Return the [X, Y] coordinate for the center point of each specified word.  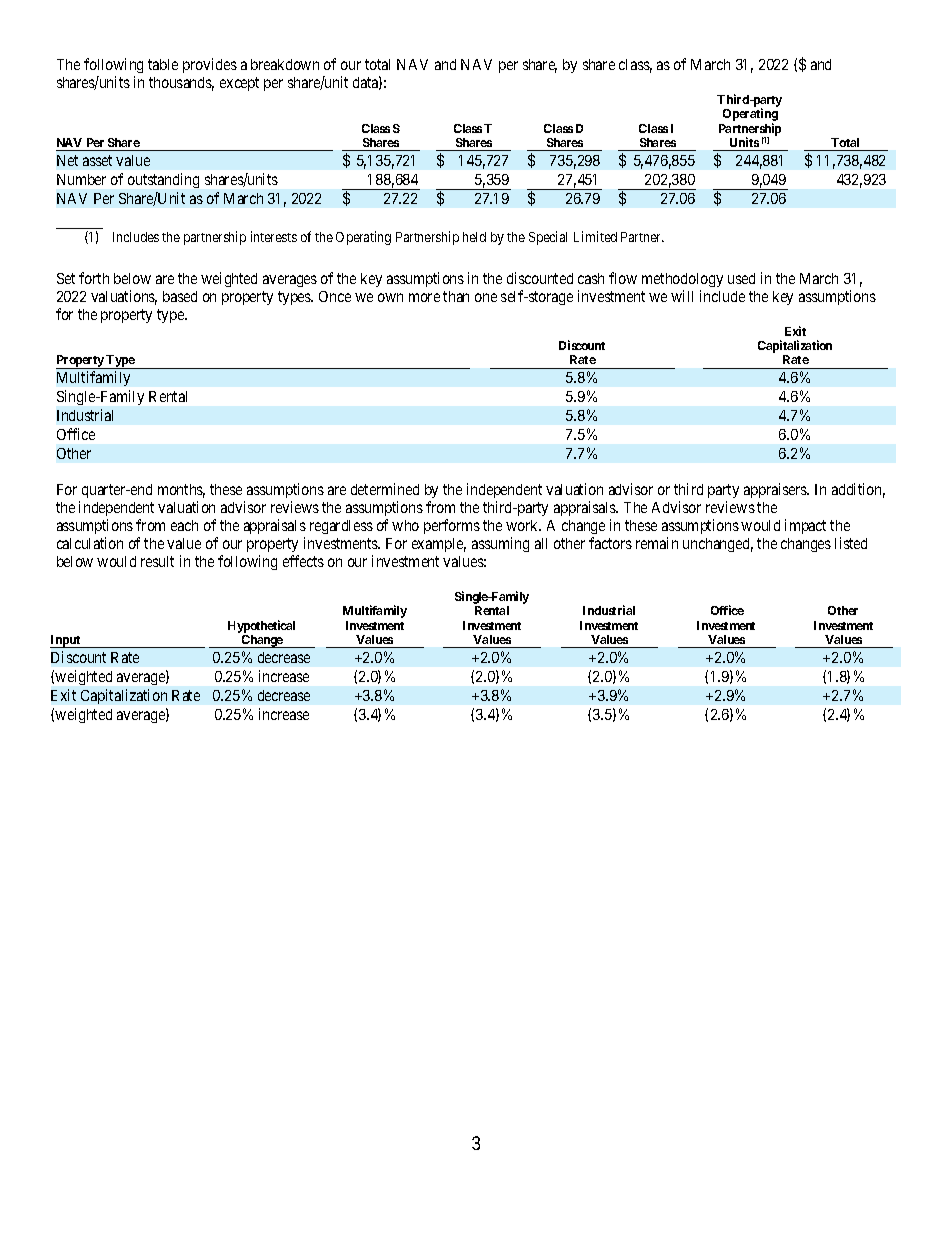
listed [851, 543]
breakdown [285, 64]
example [439, 545]
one [486, 297]
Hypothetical [261, 626]
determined [385, 489]
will [682, 296]
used [741, 278]
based [180, 296]
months [181, 491]
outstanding [163, 180]
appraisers [776, 490]
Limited [595, 236]
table [163, 64]
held [474, 237]
